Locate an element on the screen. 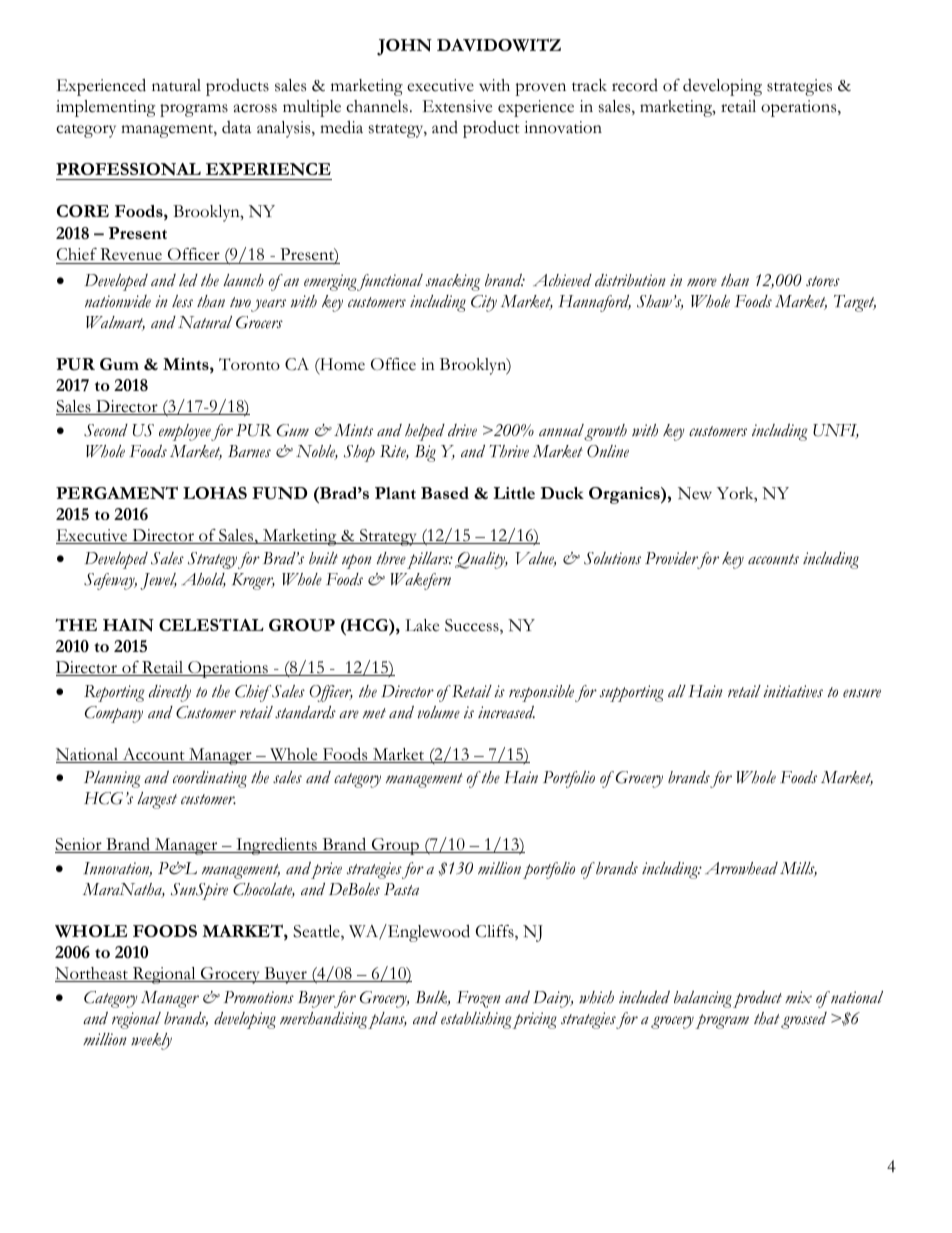 Image resolution: width=952 pixels, height=1233 pixels. weekly is located at coordinates (151, 1041).
